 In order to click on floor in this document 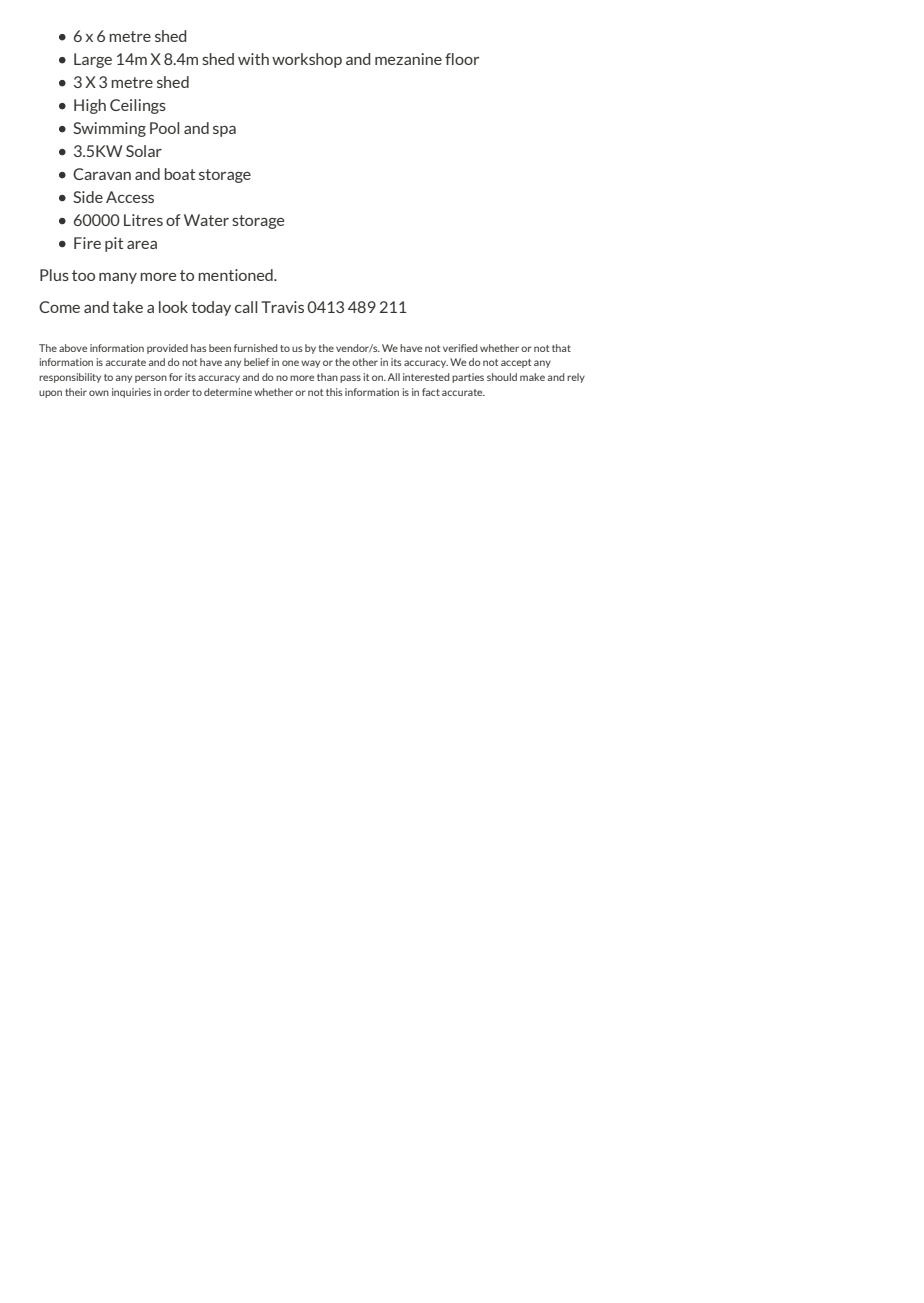, I will do `click(462, 59)`.
